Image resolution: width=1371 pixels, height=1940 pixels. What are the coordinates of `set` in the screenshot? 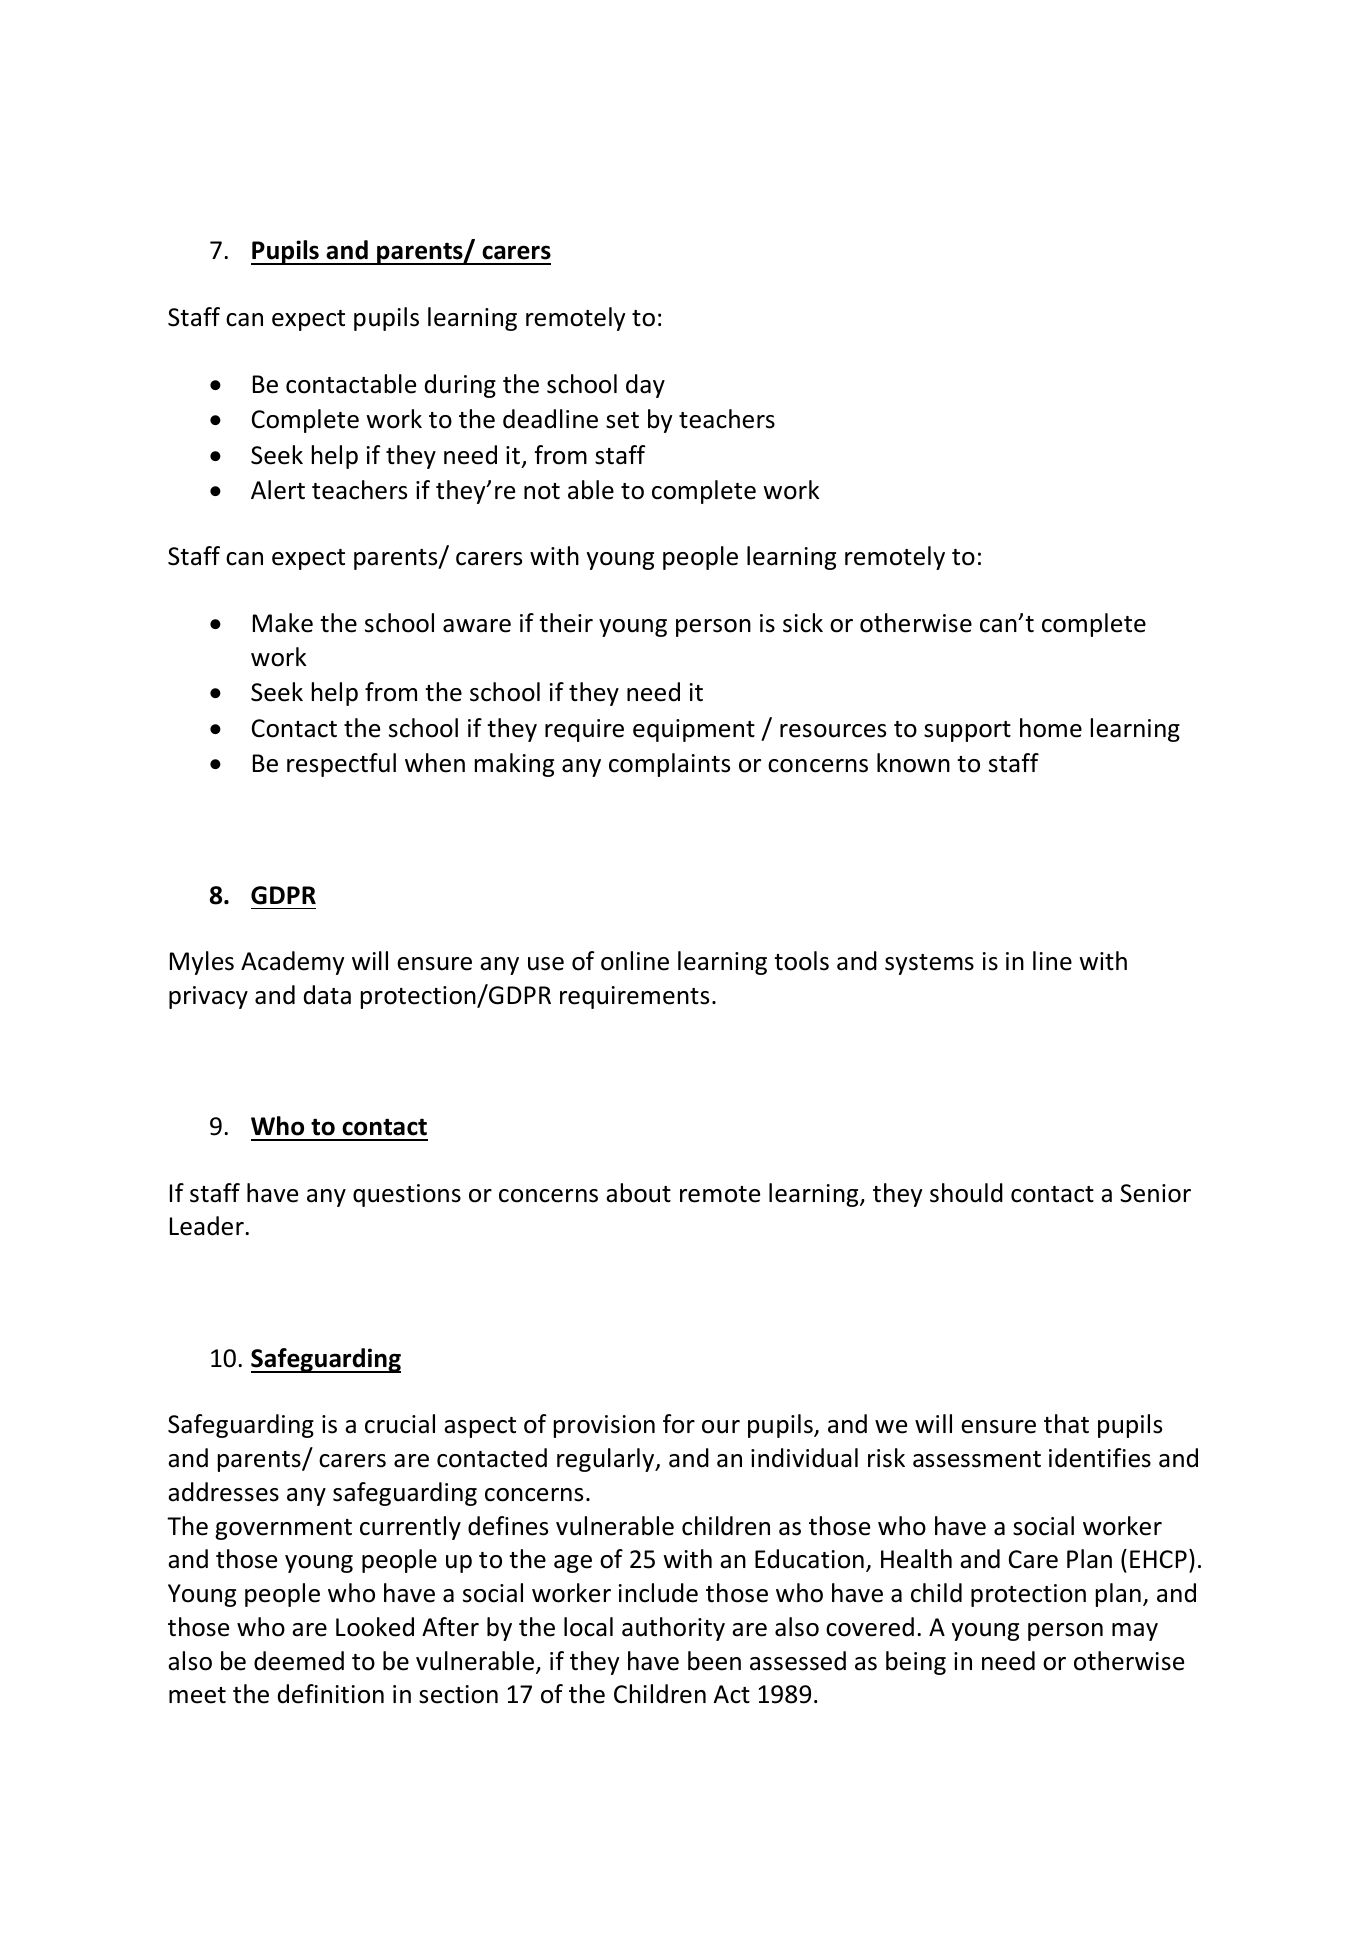 It's located at (622, 420).
